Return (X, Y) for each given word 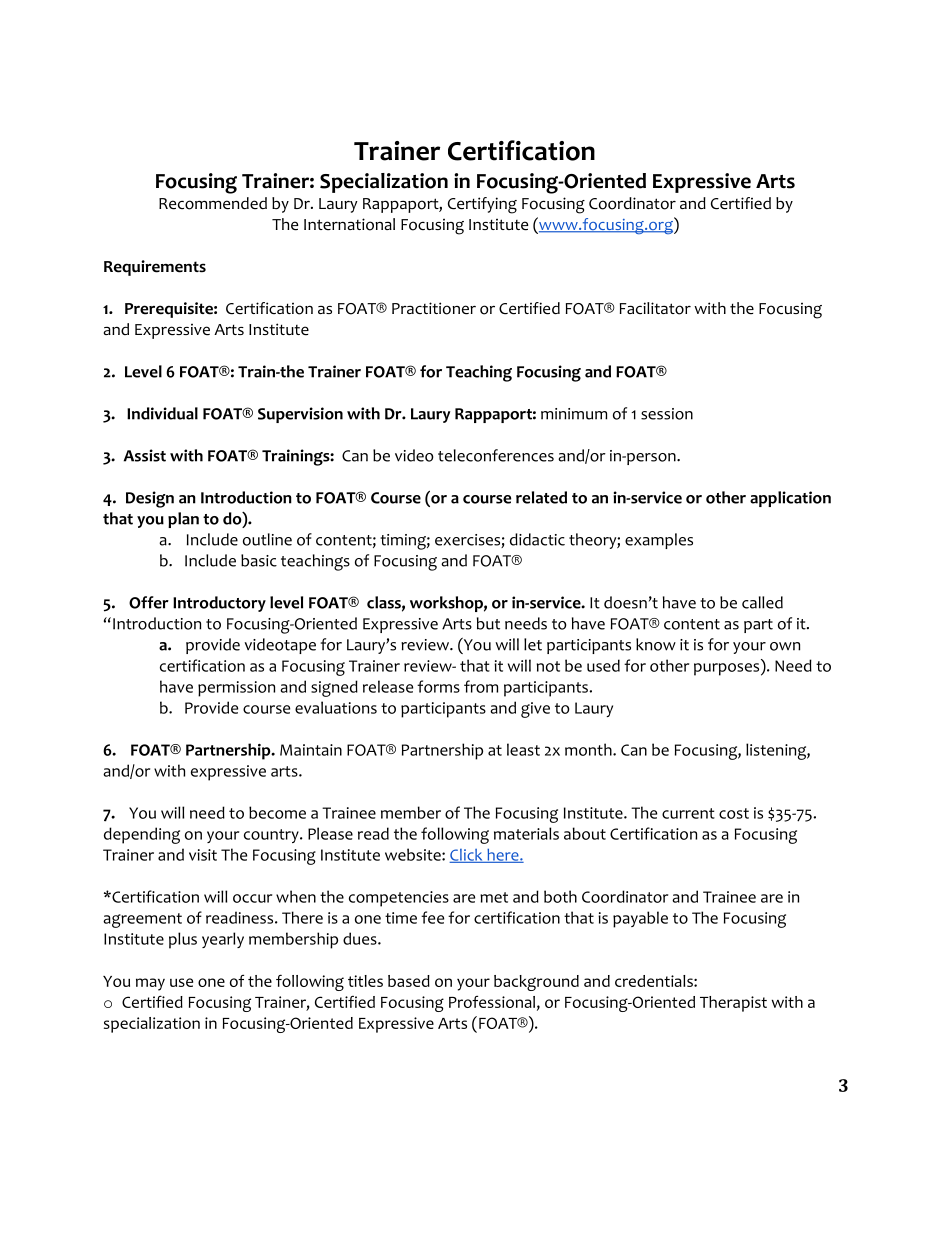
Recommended (213, 203)
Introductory (219, 604)
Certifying (482, 205)
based (409, 981)
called (762, 602)
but (488, 623)
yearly (223, 940)
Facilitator (655, 308)
